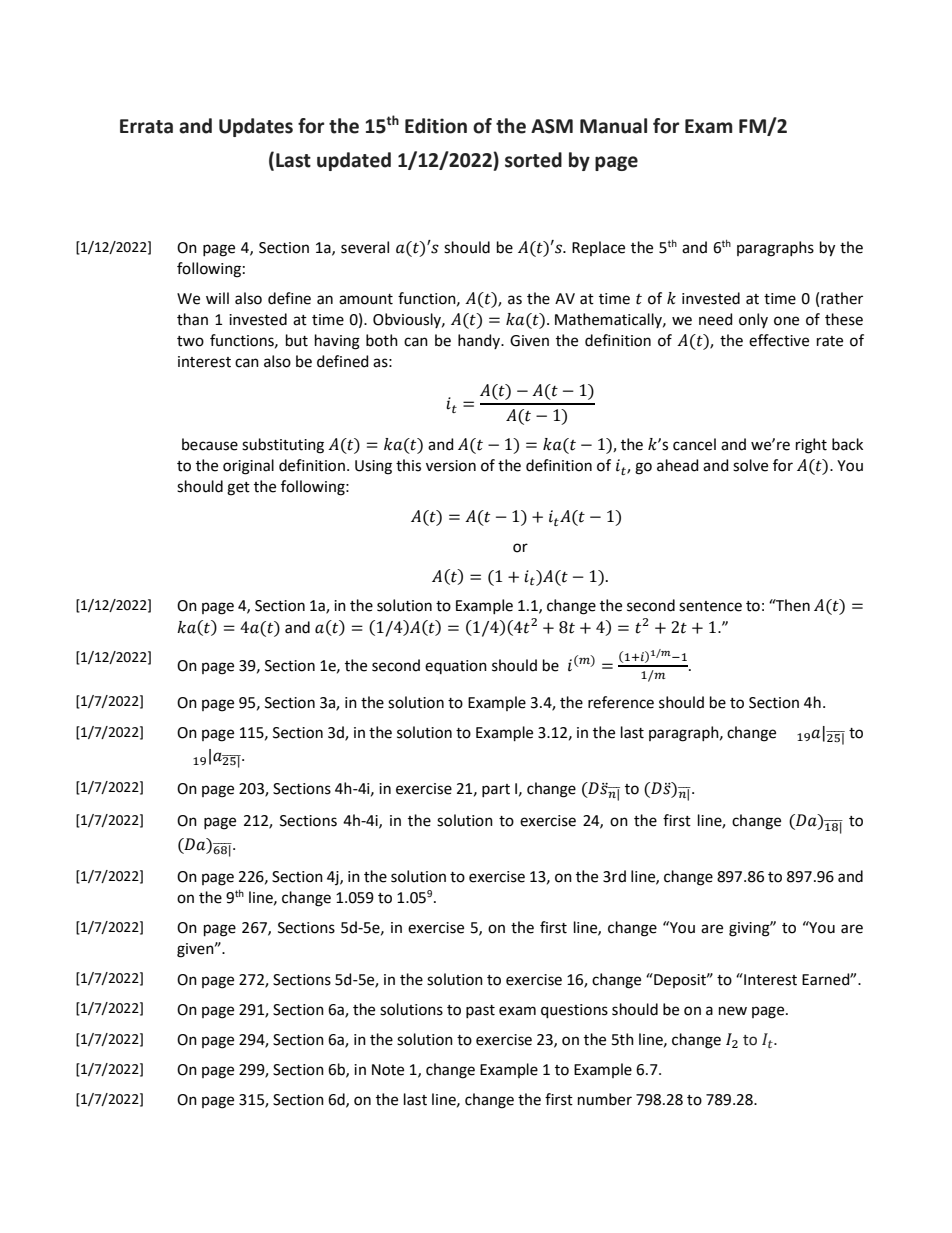  I want to click on effective, so click(779, 340).
